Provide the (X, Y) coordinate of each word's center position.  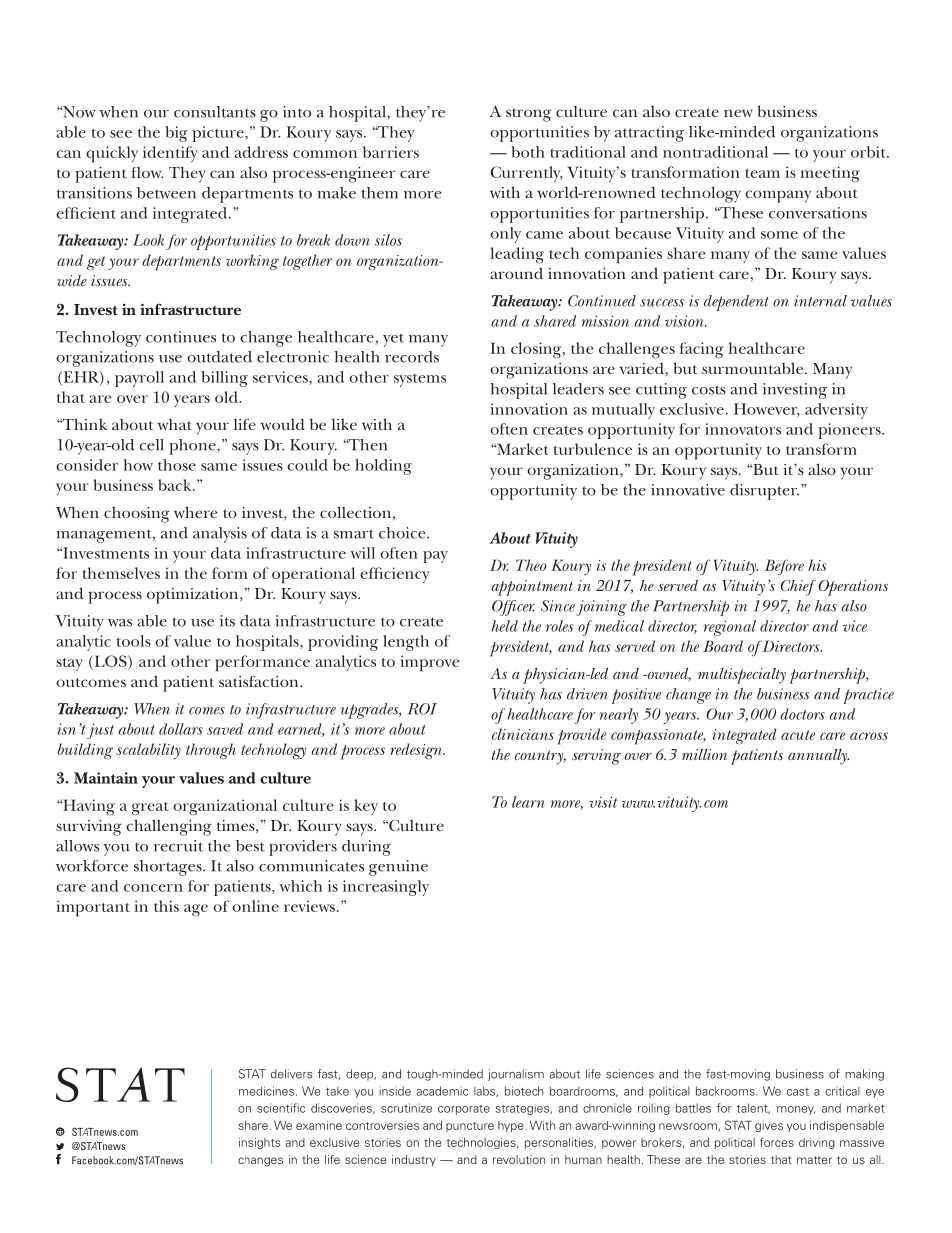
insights (259, 1143)
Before (784, 567)
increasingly (386, 888)
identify (170, 154)
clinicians (523, 734)
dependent (736, 303)
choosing (137, 514)
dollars (181, 729)
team (762, 173)
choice (403, 533)
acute (798, 735)
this (166, 906)
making (864, 1075)
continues (181, 337)
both (528, 152)
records (412, 357)
